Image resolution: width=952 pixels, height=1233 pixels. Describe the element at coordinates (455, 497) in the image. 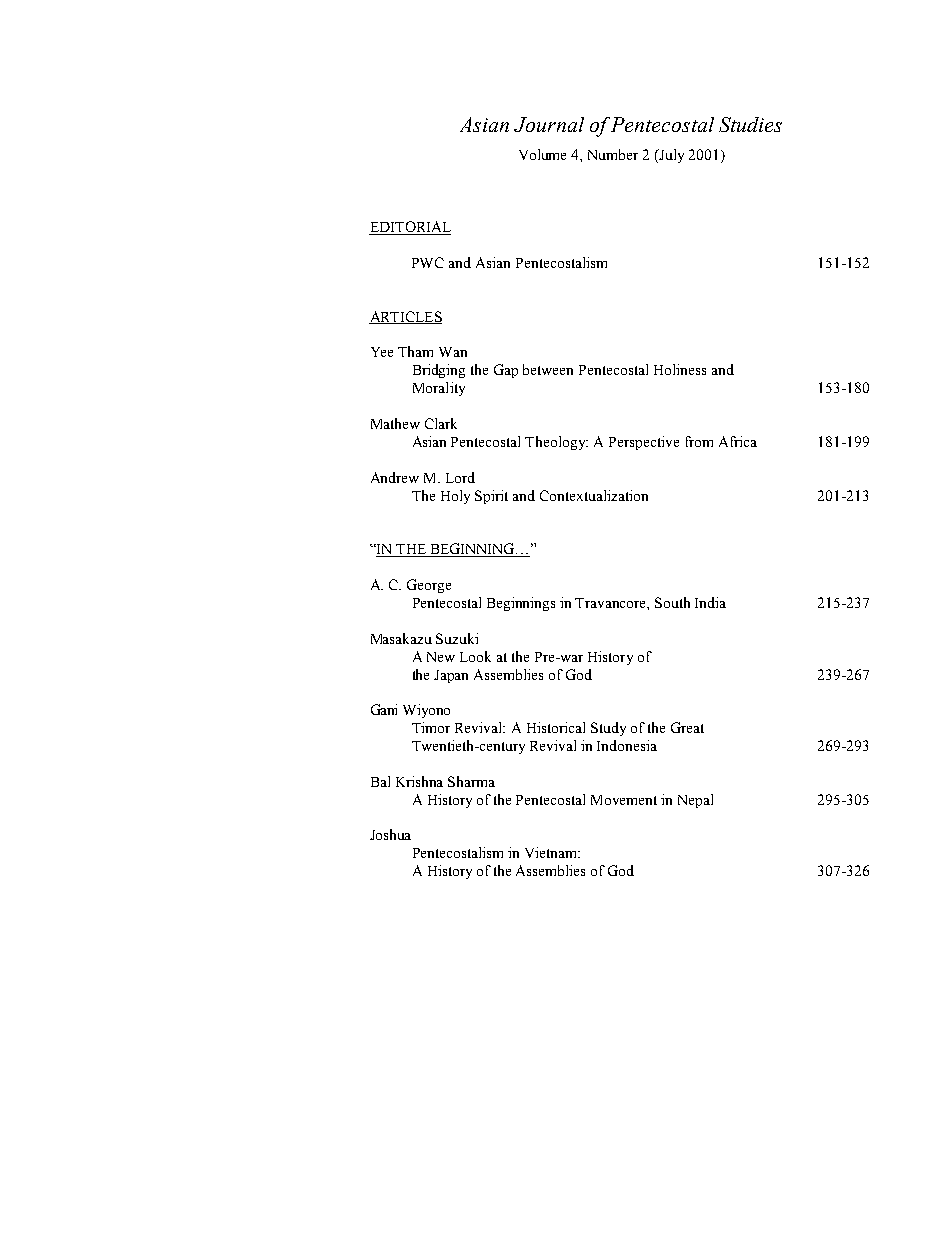

I see `Holy` at that location.
